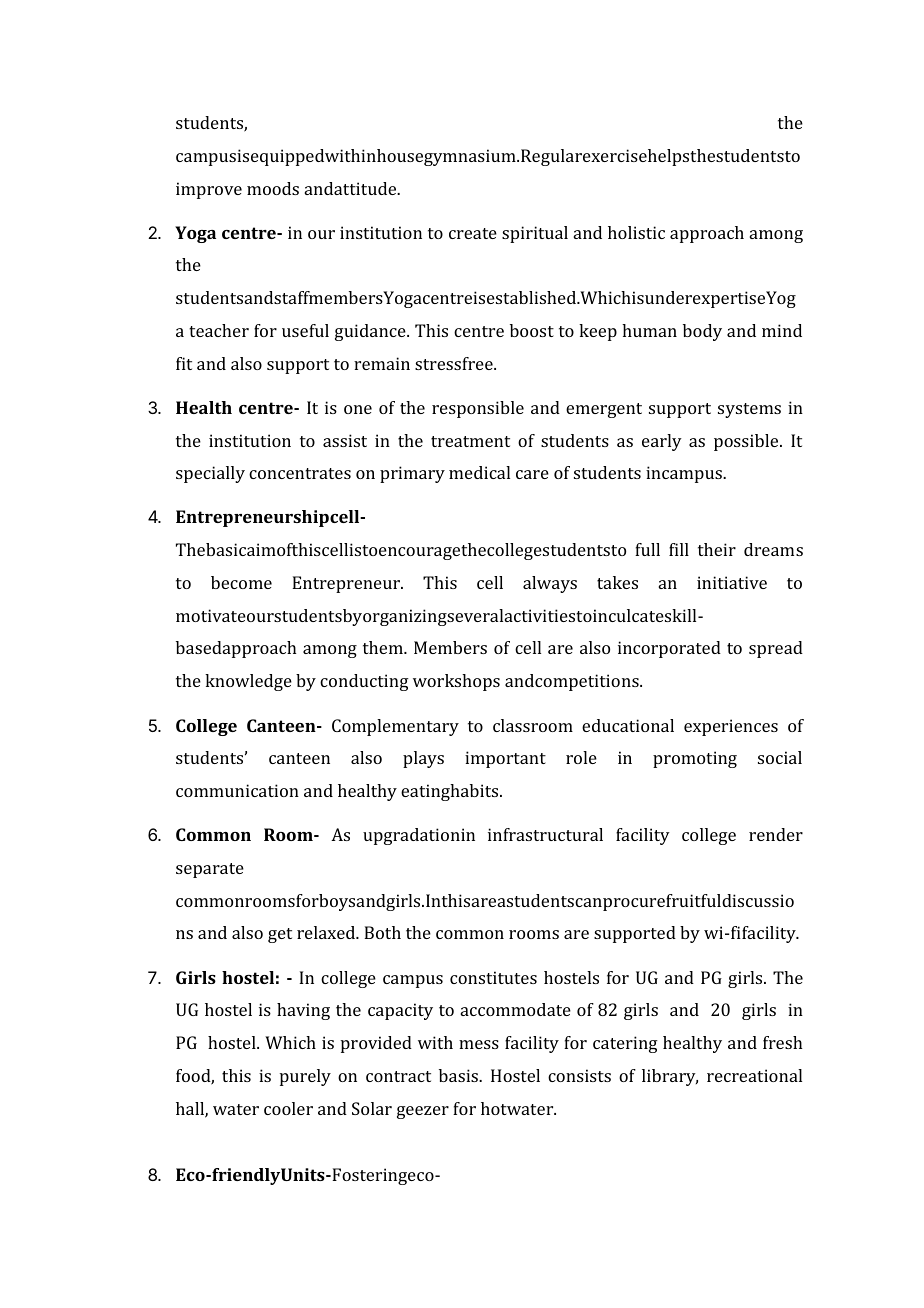 The height and width of the page is (1308, 924). Describe the element at coordinates (273, 188) in the page. I see `moods` at that location.
